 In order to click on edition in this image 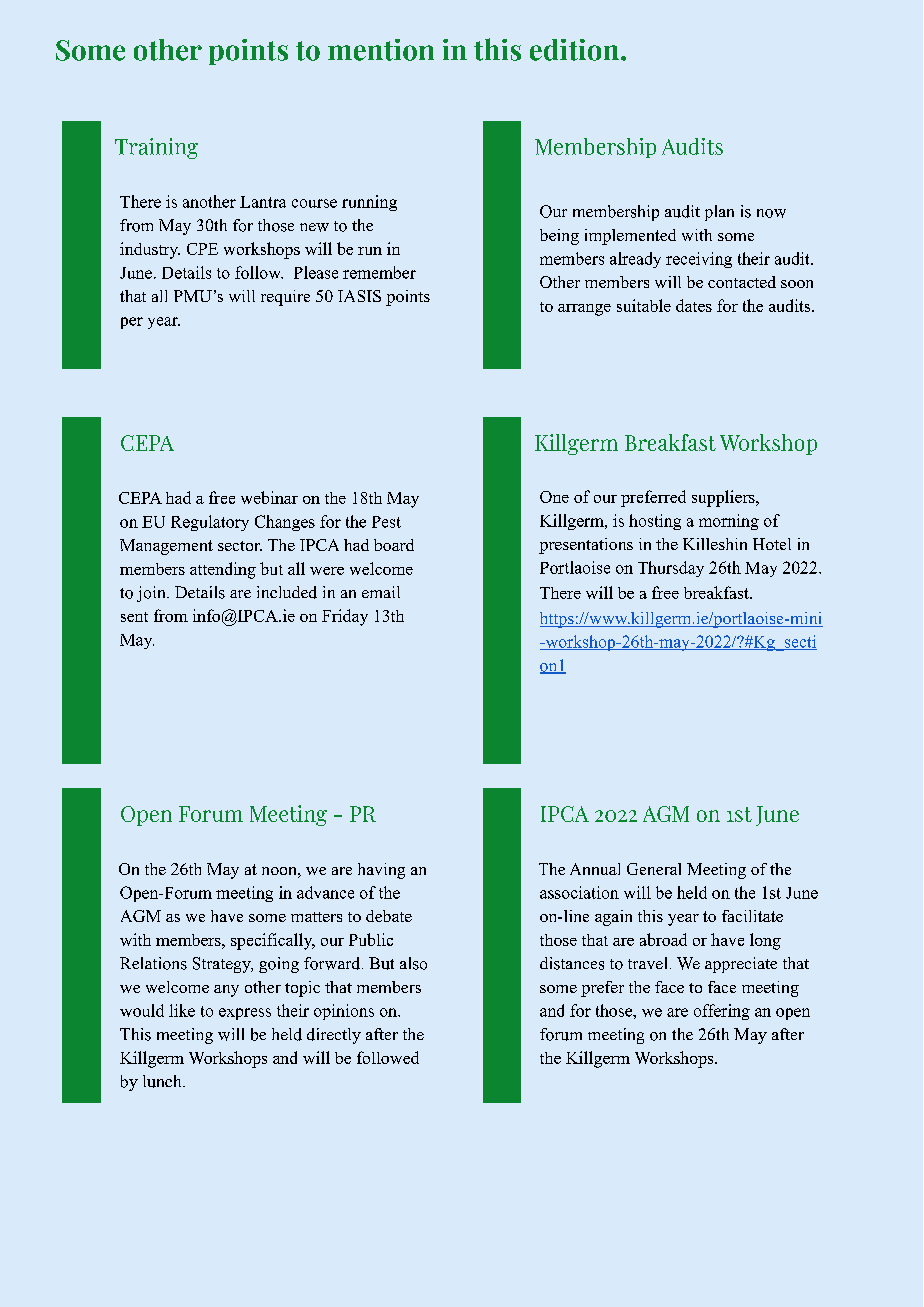, I will do `click(576, 50)`.
